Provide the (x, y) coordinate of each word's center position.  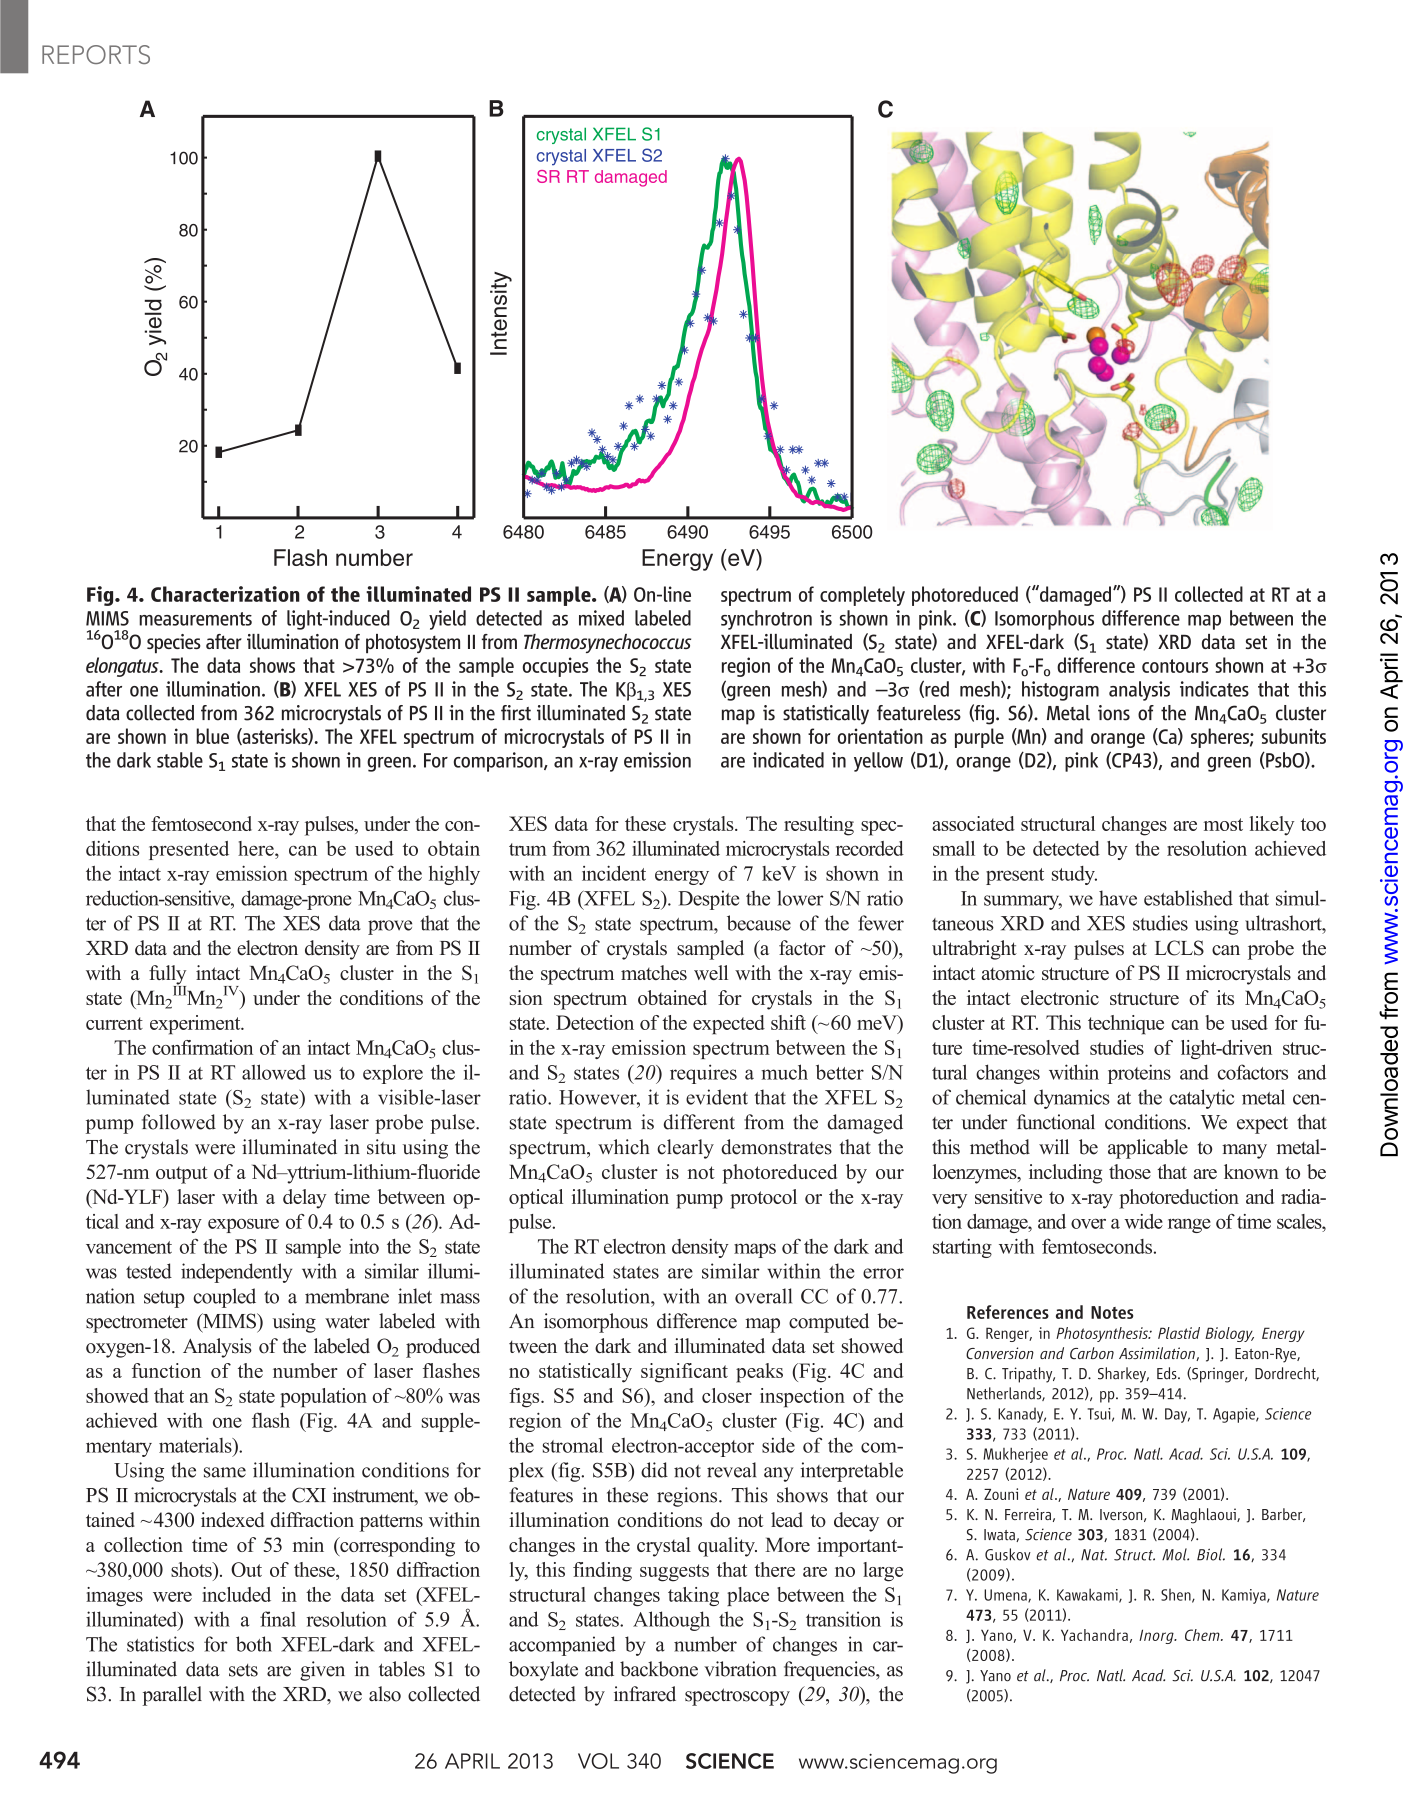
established (1188, 898)
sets (243, 1670)
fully (167, 976)
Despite (708, 900)
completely (862, 596)
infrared (645, 1694)
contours (1175, 666)
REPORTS (96, 54)
